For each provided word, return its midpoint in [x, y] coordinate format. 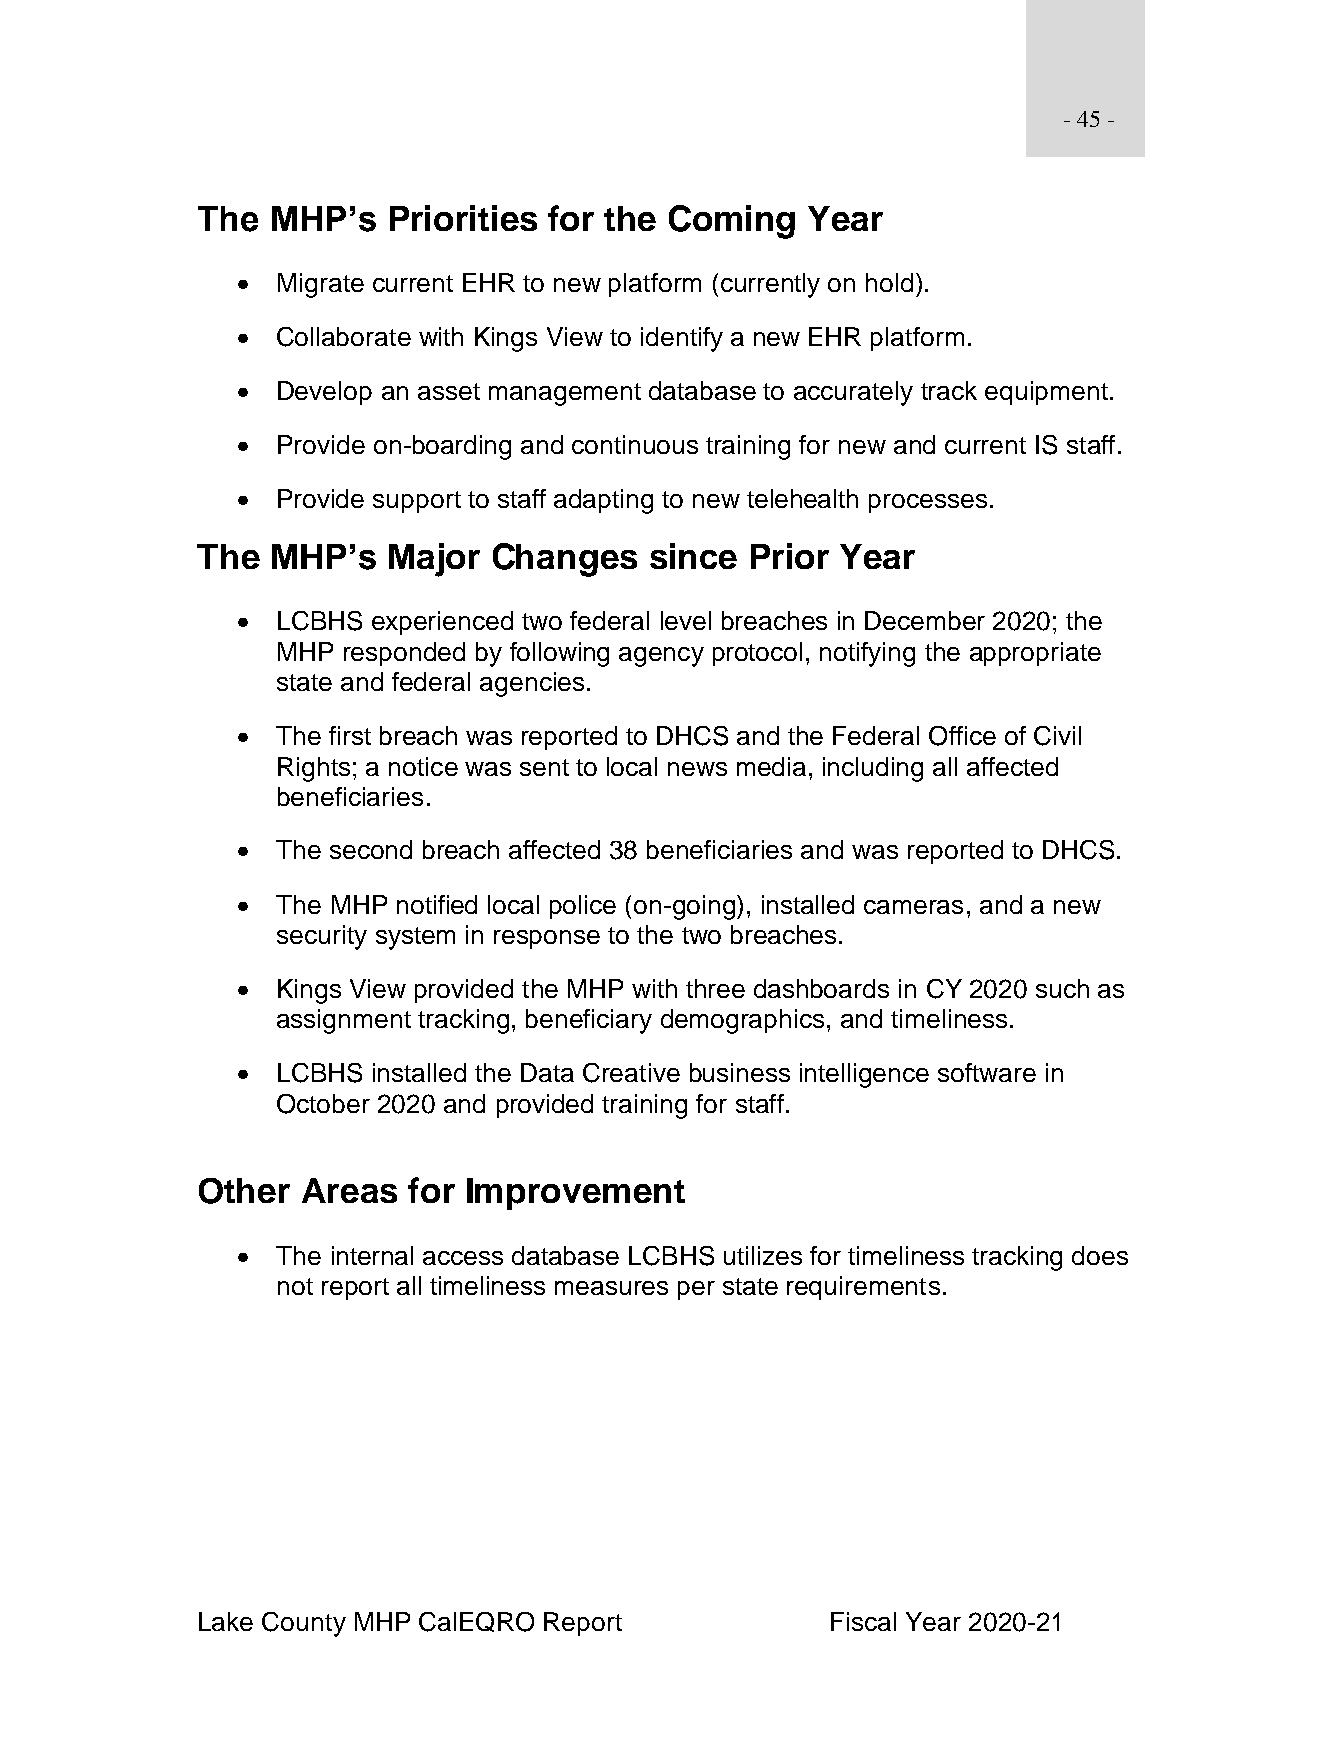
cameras [913, 907]
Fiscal [863, 1621]
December [925, 620]
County [304, 1624]
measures [611, 1288]
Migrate [321, 285]
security [322, 937]
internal [372, 1255]
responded [404, 654]
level [686, 620]
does [1100, 1255]
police [583, 907]
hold [889, 282]
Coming [732, 222]
